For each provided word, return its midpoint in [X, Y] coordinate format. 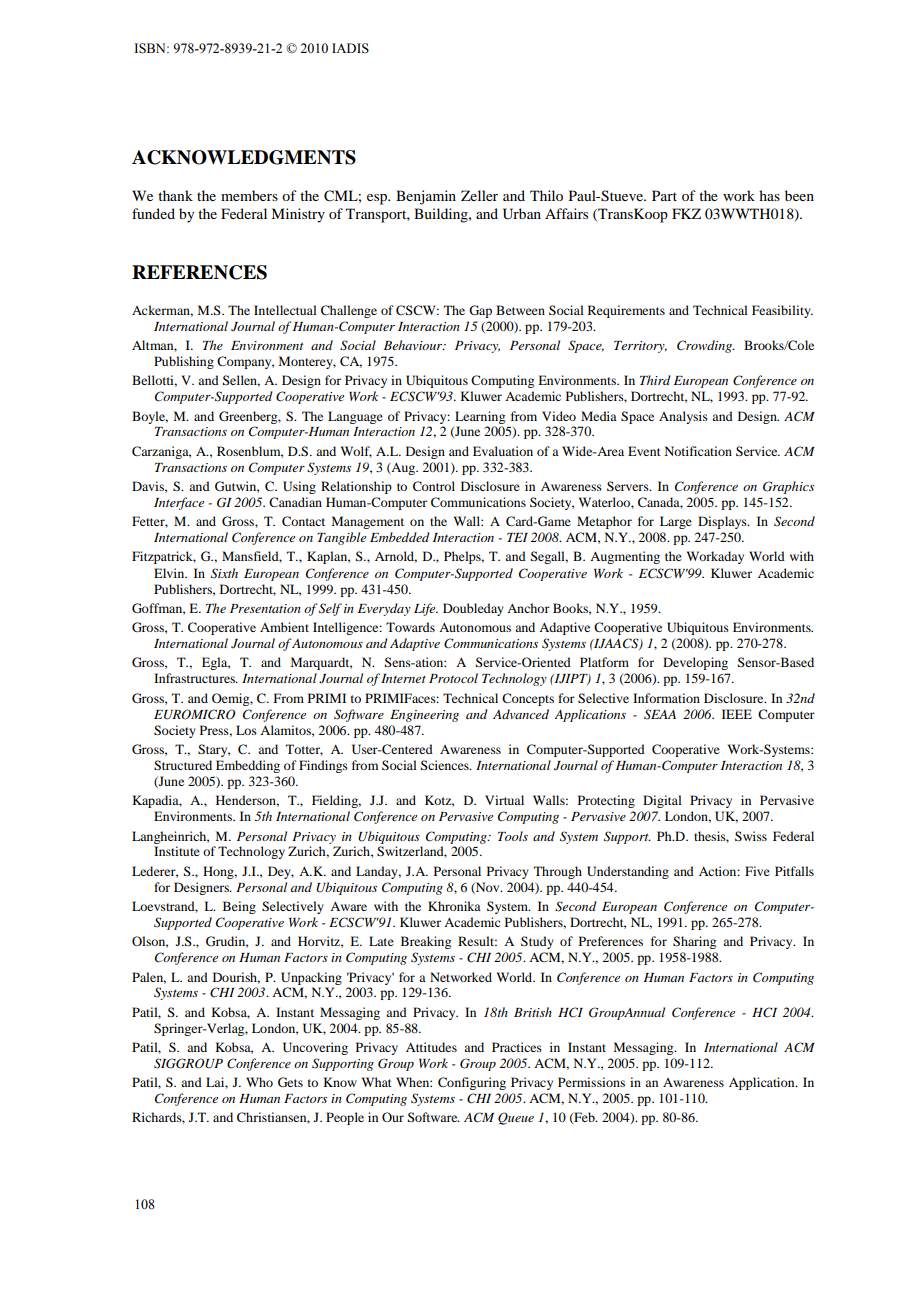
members [249, 195]
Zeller [479, 195]
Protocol [453, 678]
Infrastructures [195, 678]
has [769, 195]
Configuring [472, 1083]
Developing [695, 663]
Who [259, 1082]
